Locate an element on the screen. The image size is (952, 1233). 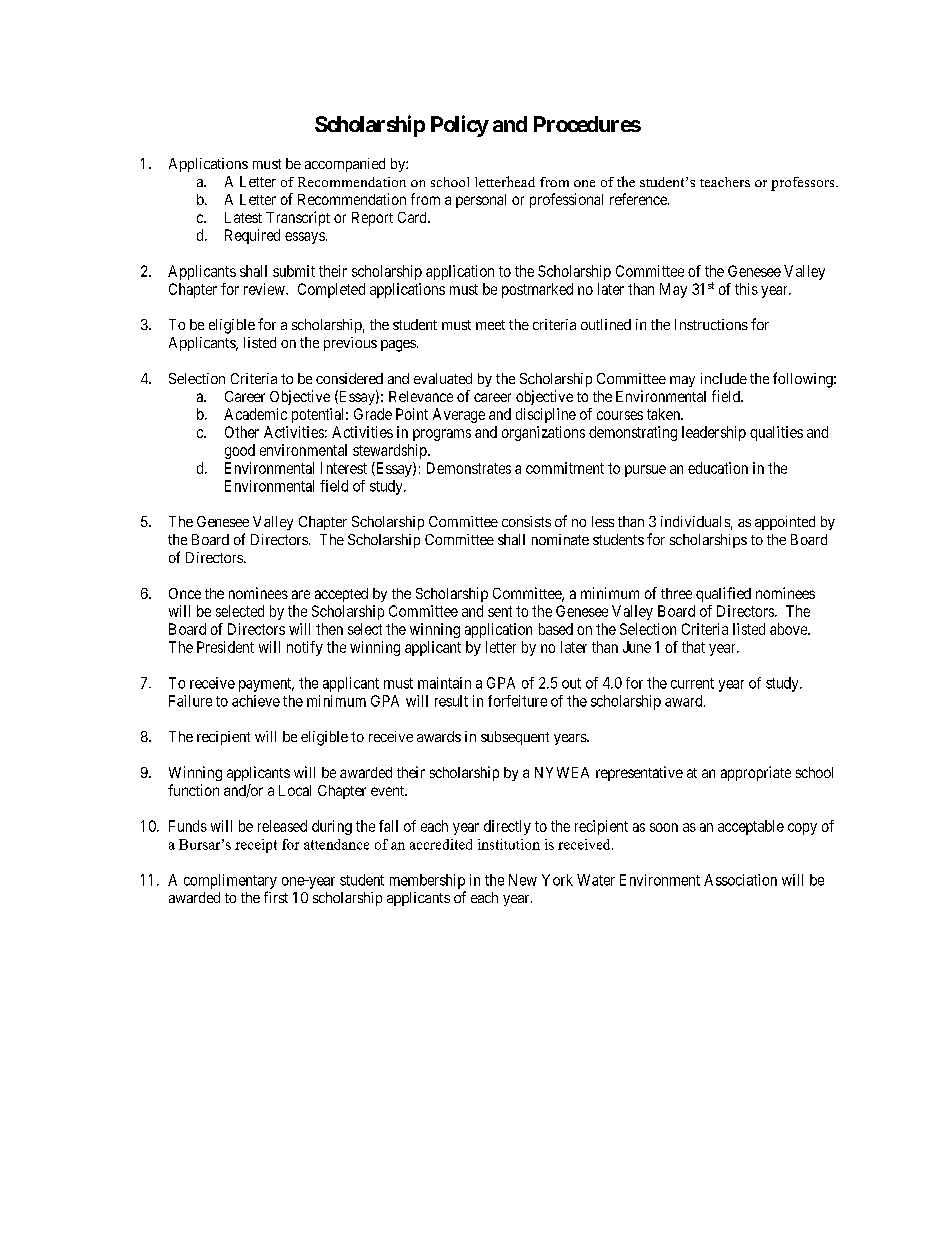
that is located at coordinates (693, 647).
